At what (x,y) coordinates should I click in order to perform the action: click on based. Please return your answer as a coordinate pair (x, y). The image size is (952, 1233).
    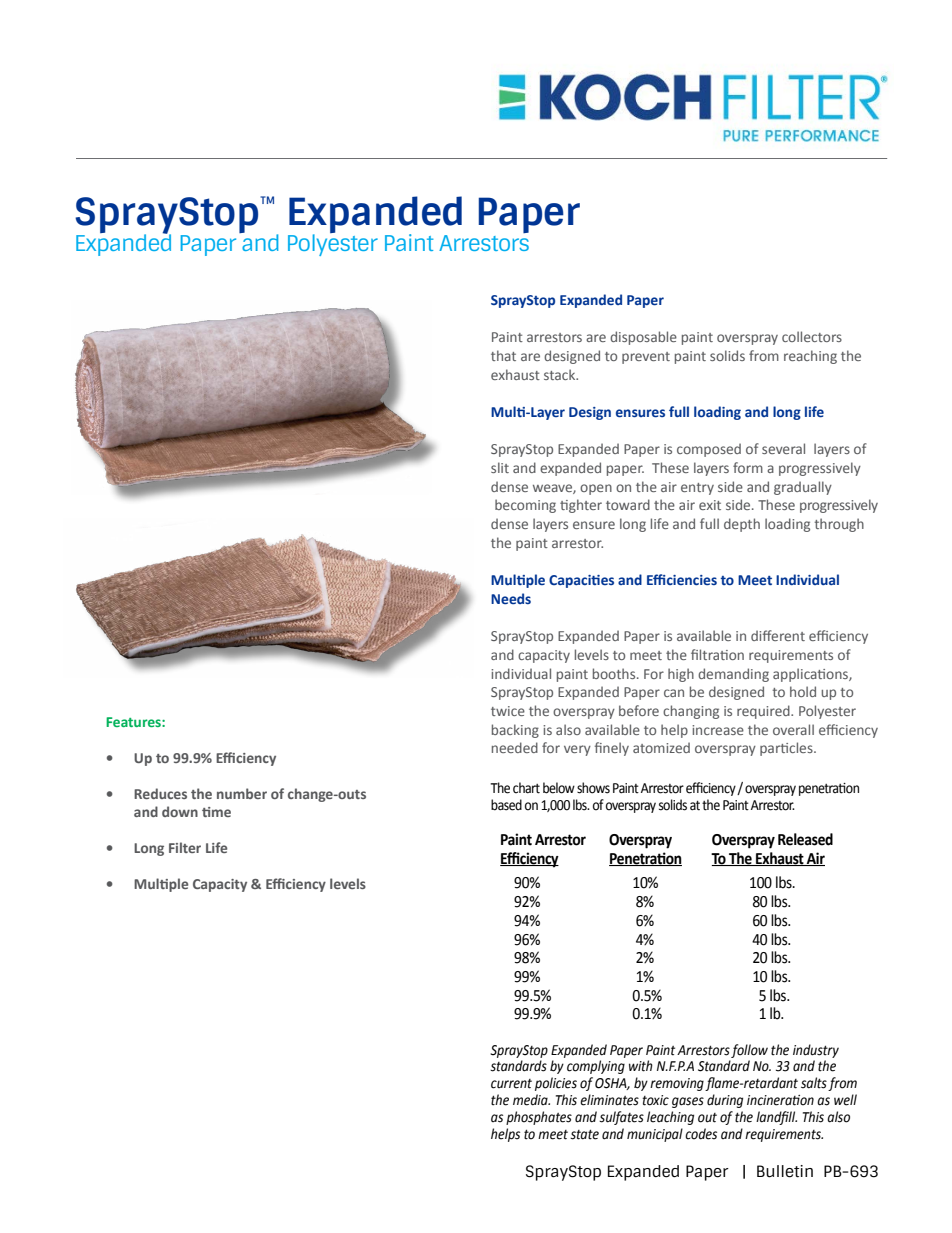
    Looking at the image, I should click on (506, 805).
